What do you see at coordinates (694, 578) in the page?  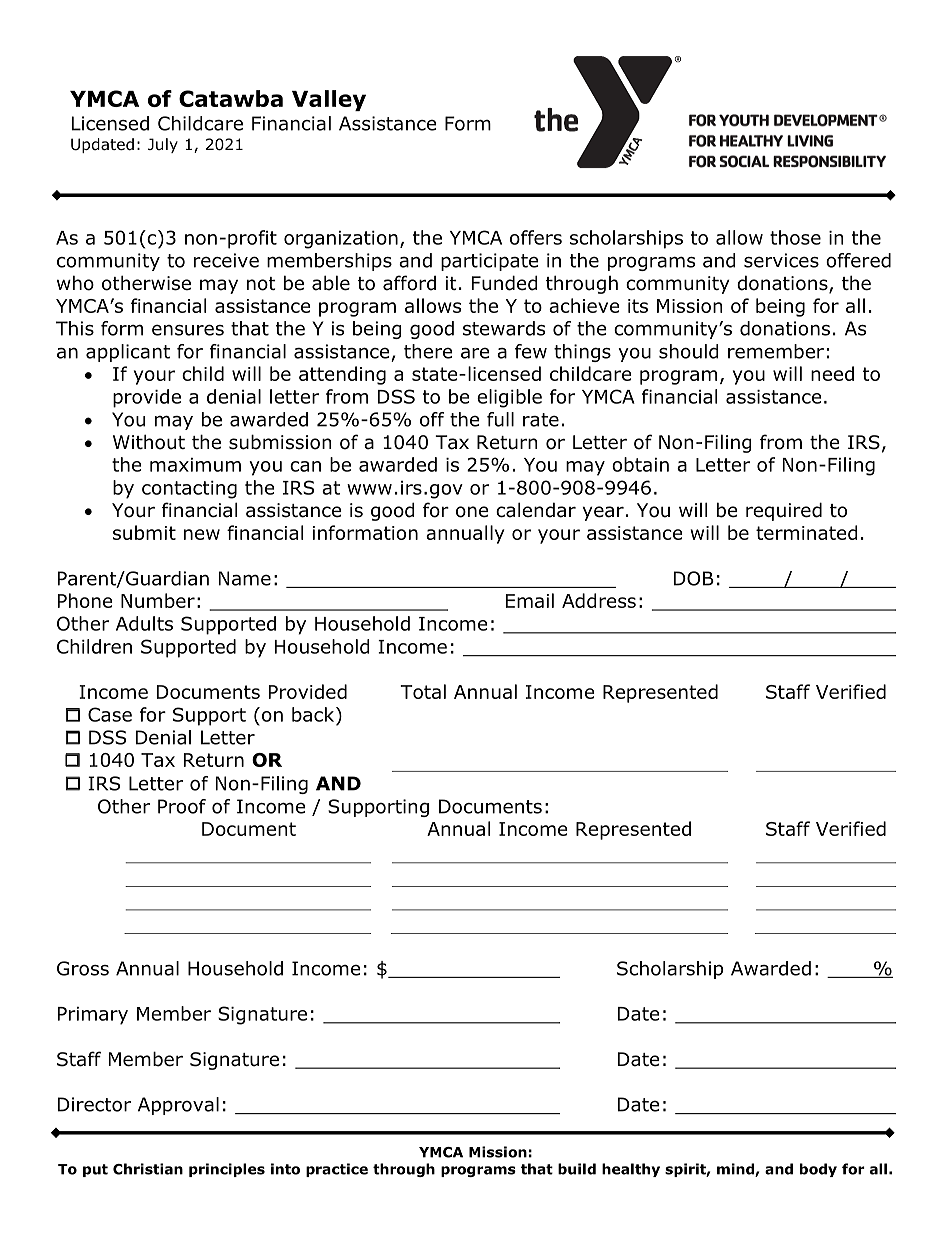 I see `DOB` at bounding box center [694, 578].
